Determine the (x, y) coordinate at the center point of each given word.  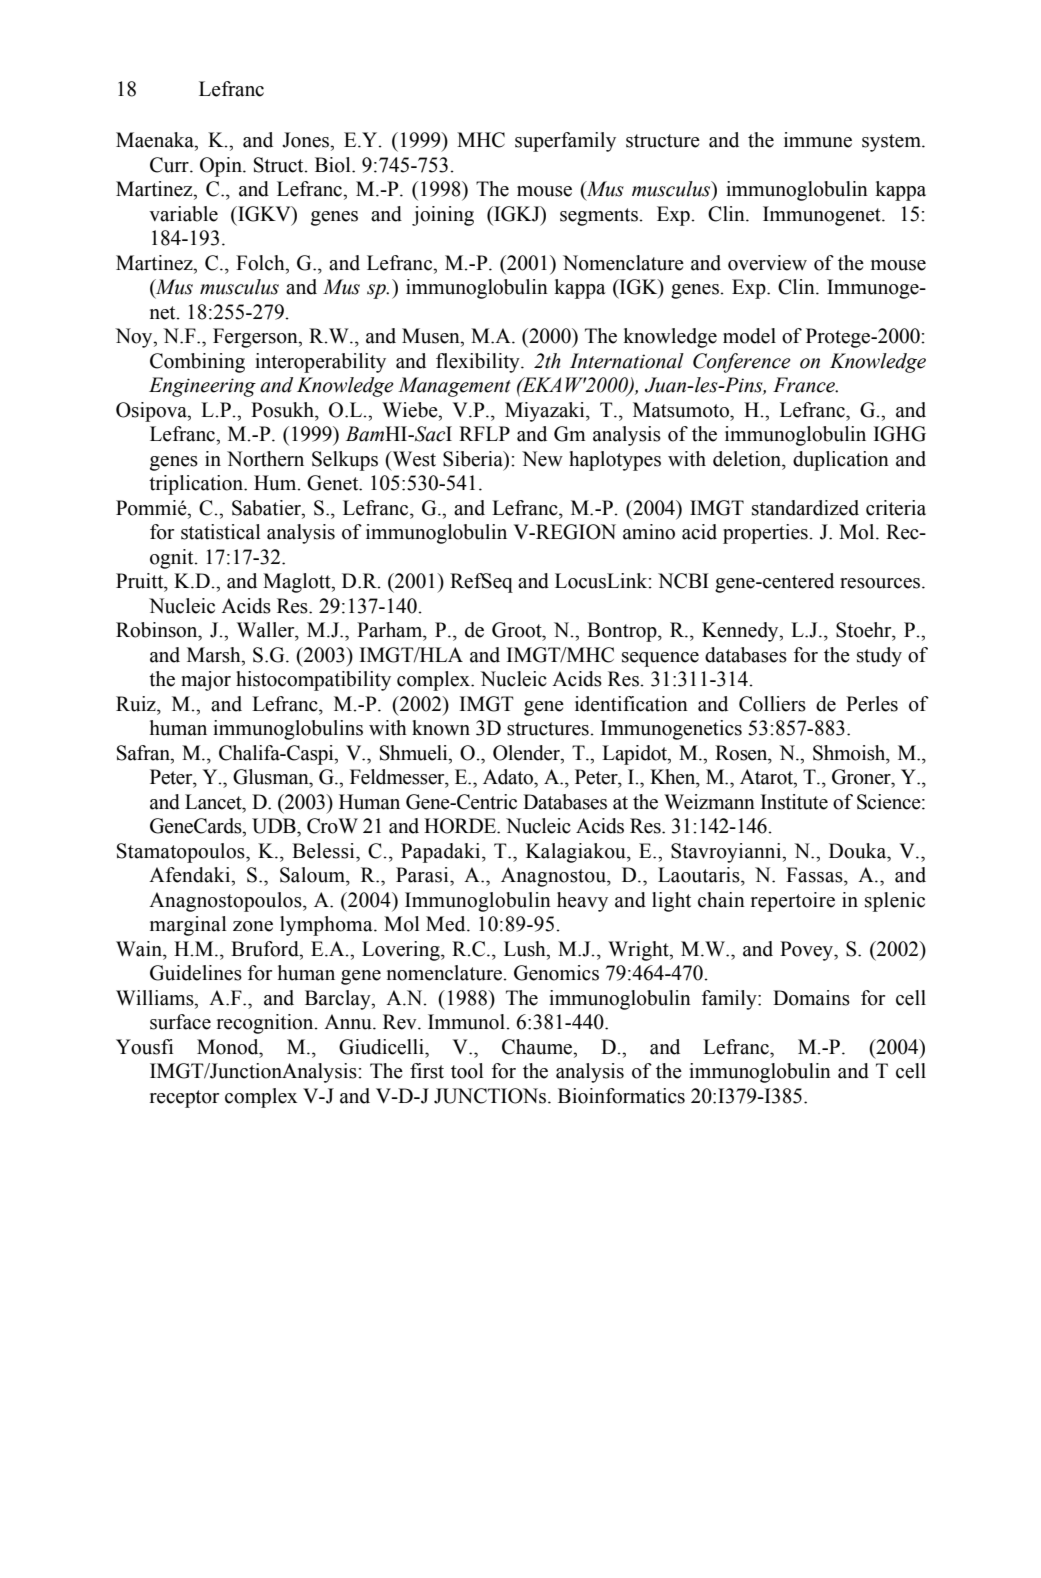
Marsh (215, 655)
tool (467, 1071)
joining (443, 216)
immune (818, 140)
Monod (229, 1047)
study (879, 657)
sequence (660, 659)
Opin (222, 167)
